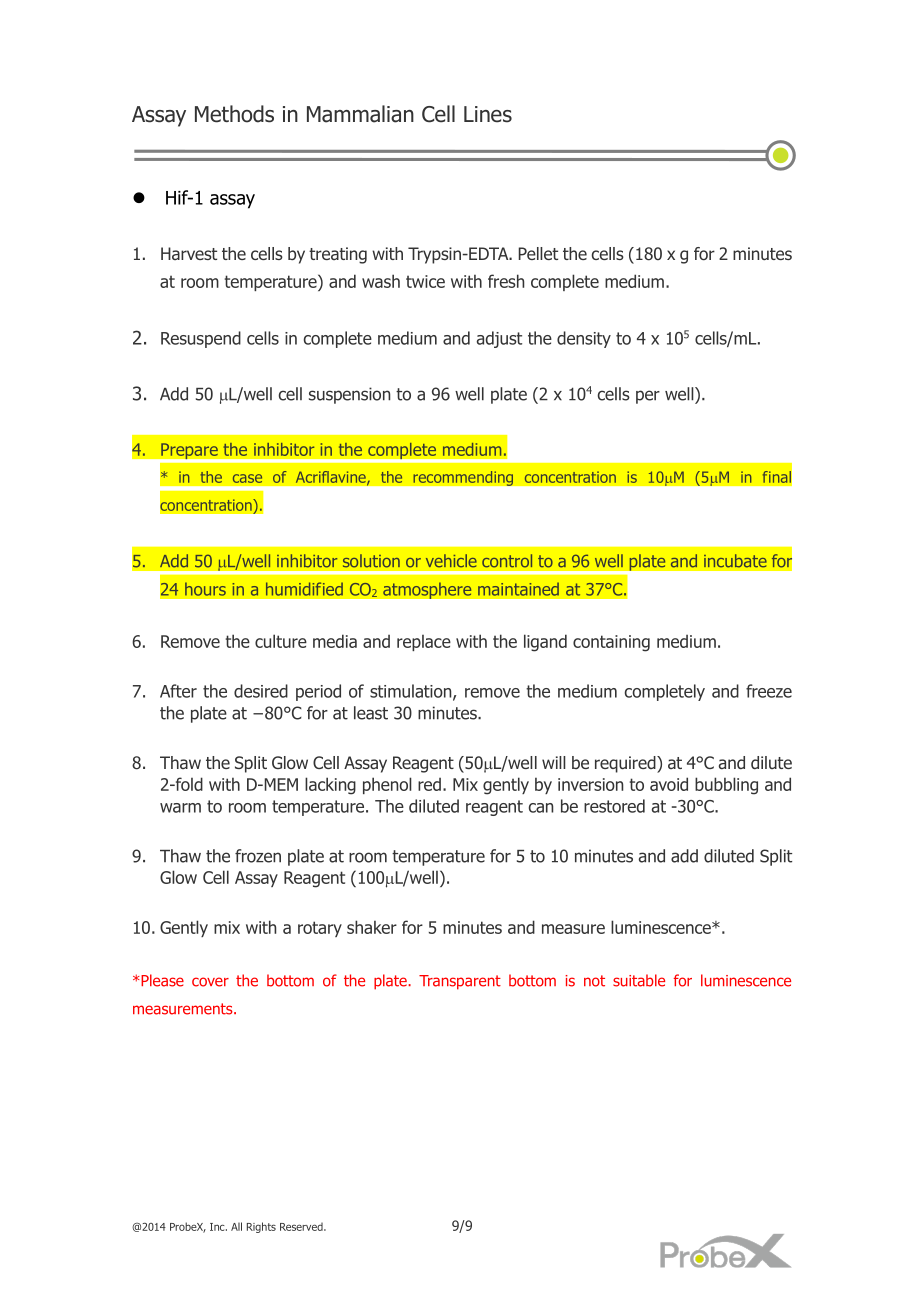  Describe the element at coordinates (261, 1227) in the image. I see `Rights` at that location.
